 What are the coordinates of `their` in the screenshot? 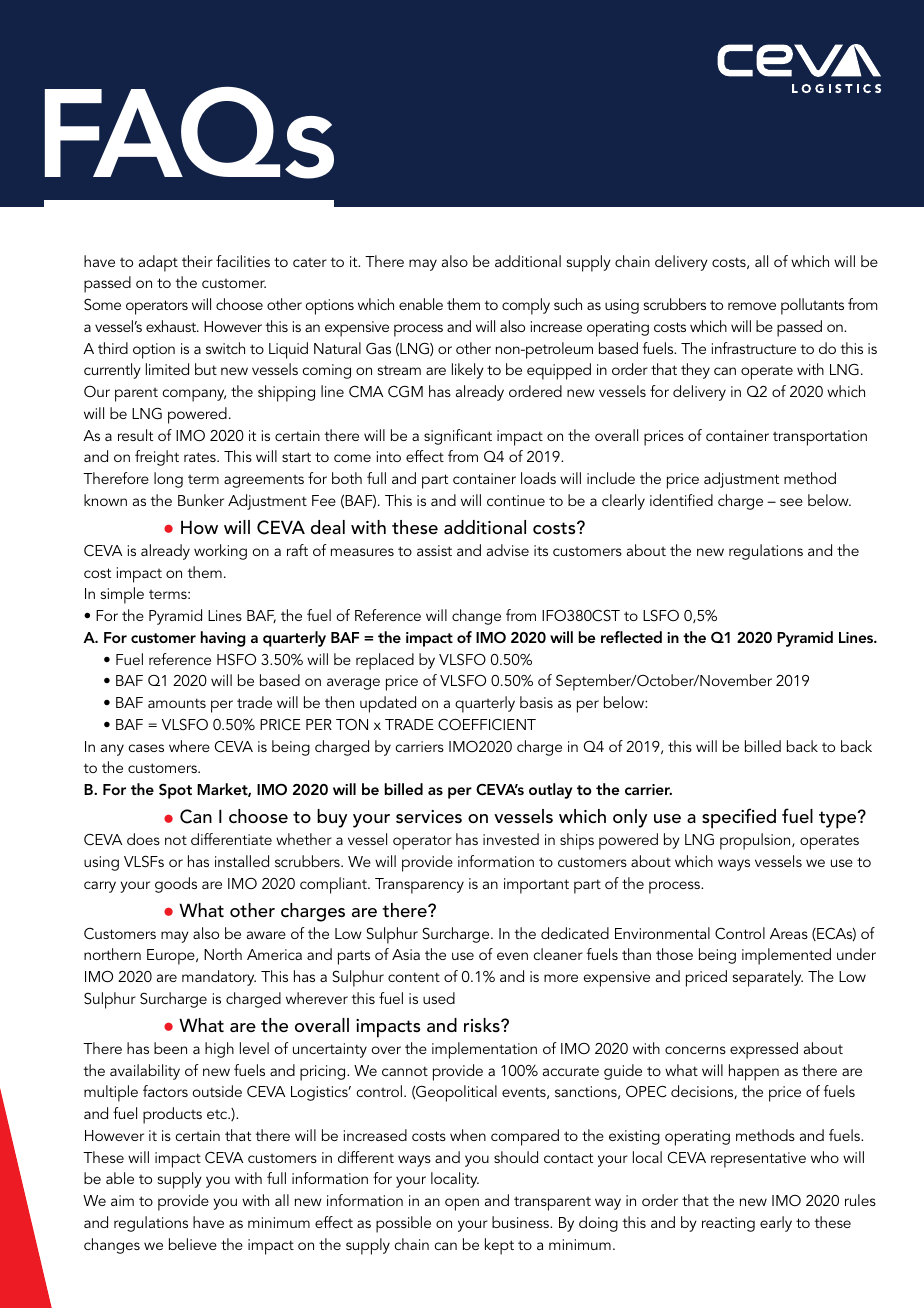 It's located at (197, 261).
